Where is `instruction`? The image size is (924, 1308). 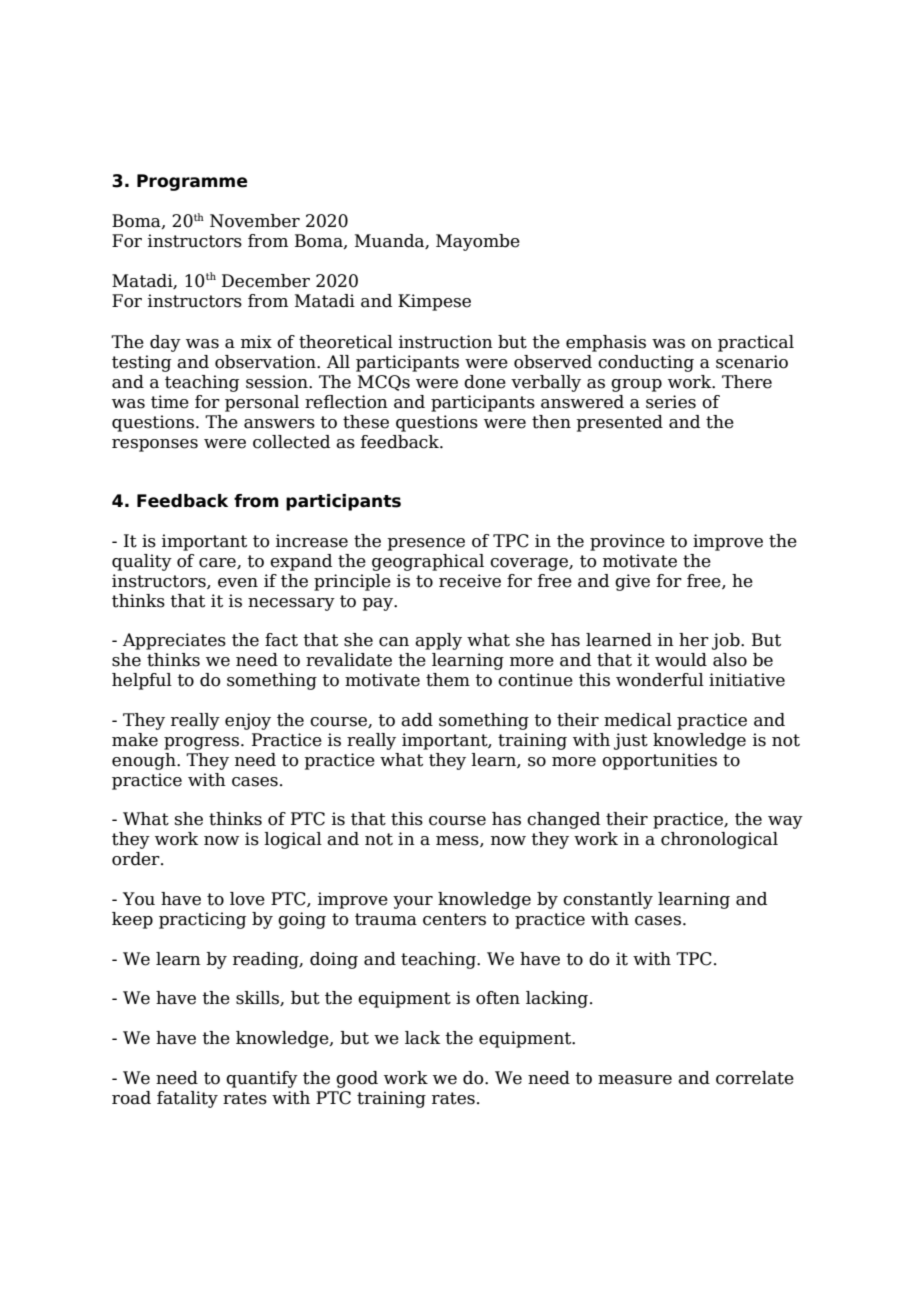 instruction is located at coordinates (446, 342).
